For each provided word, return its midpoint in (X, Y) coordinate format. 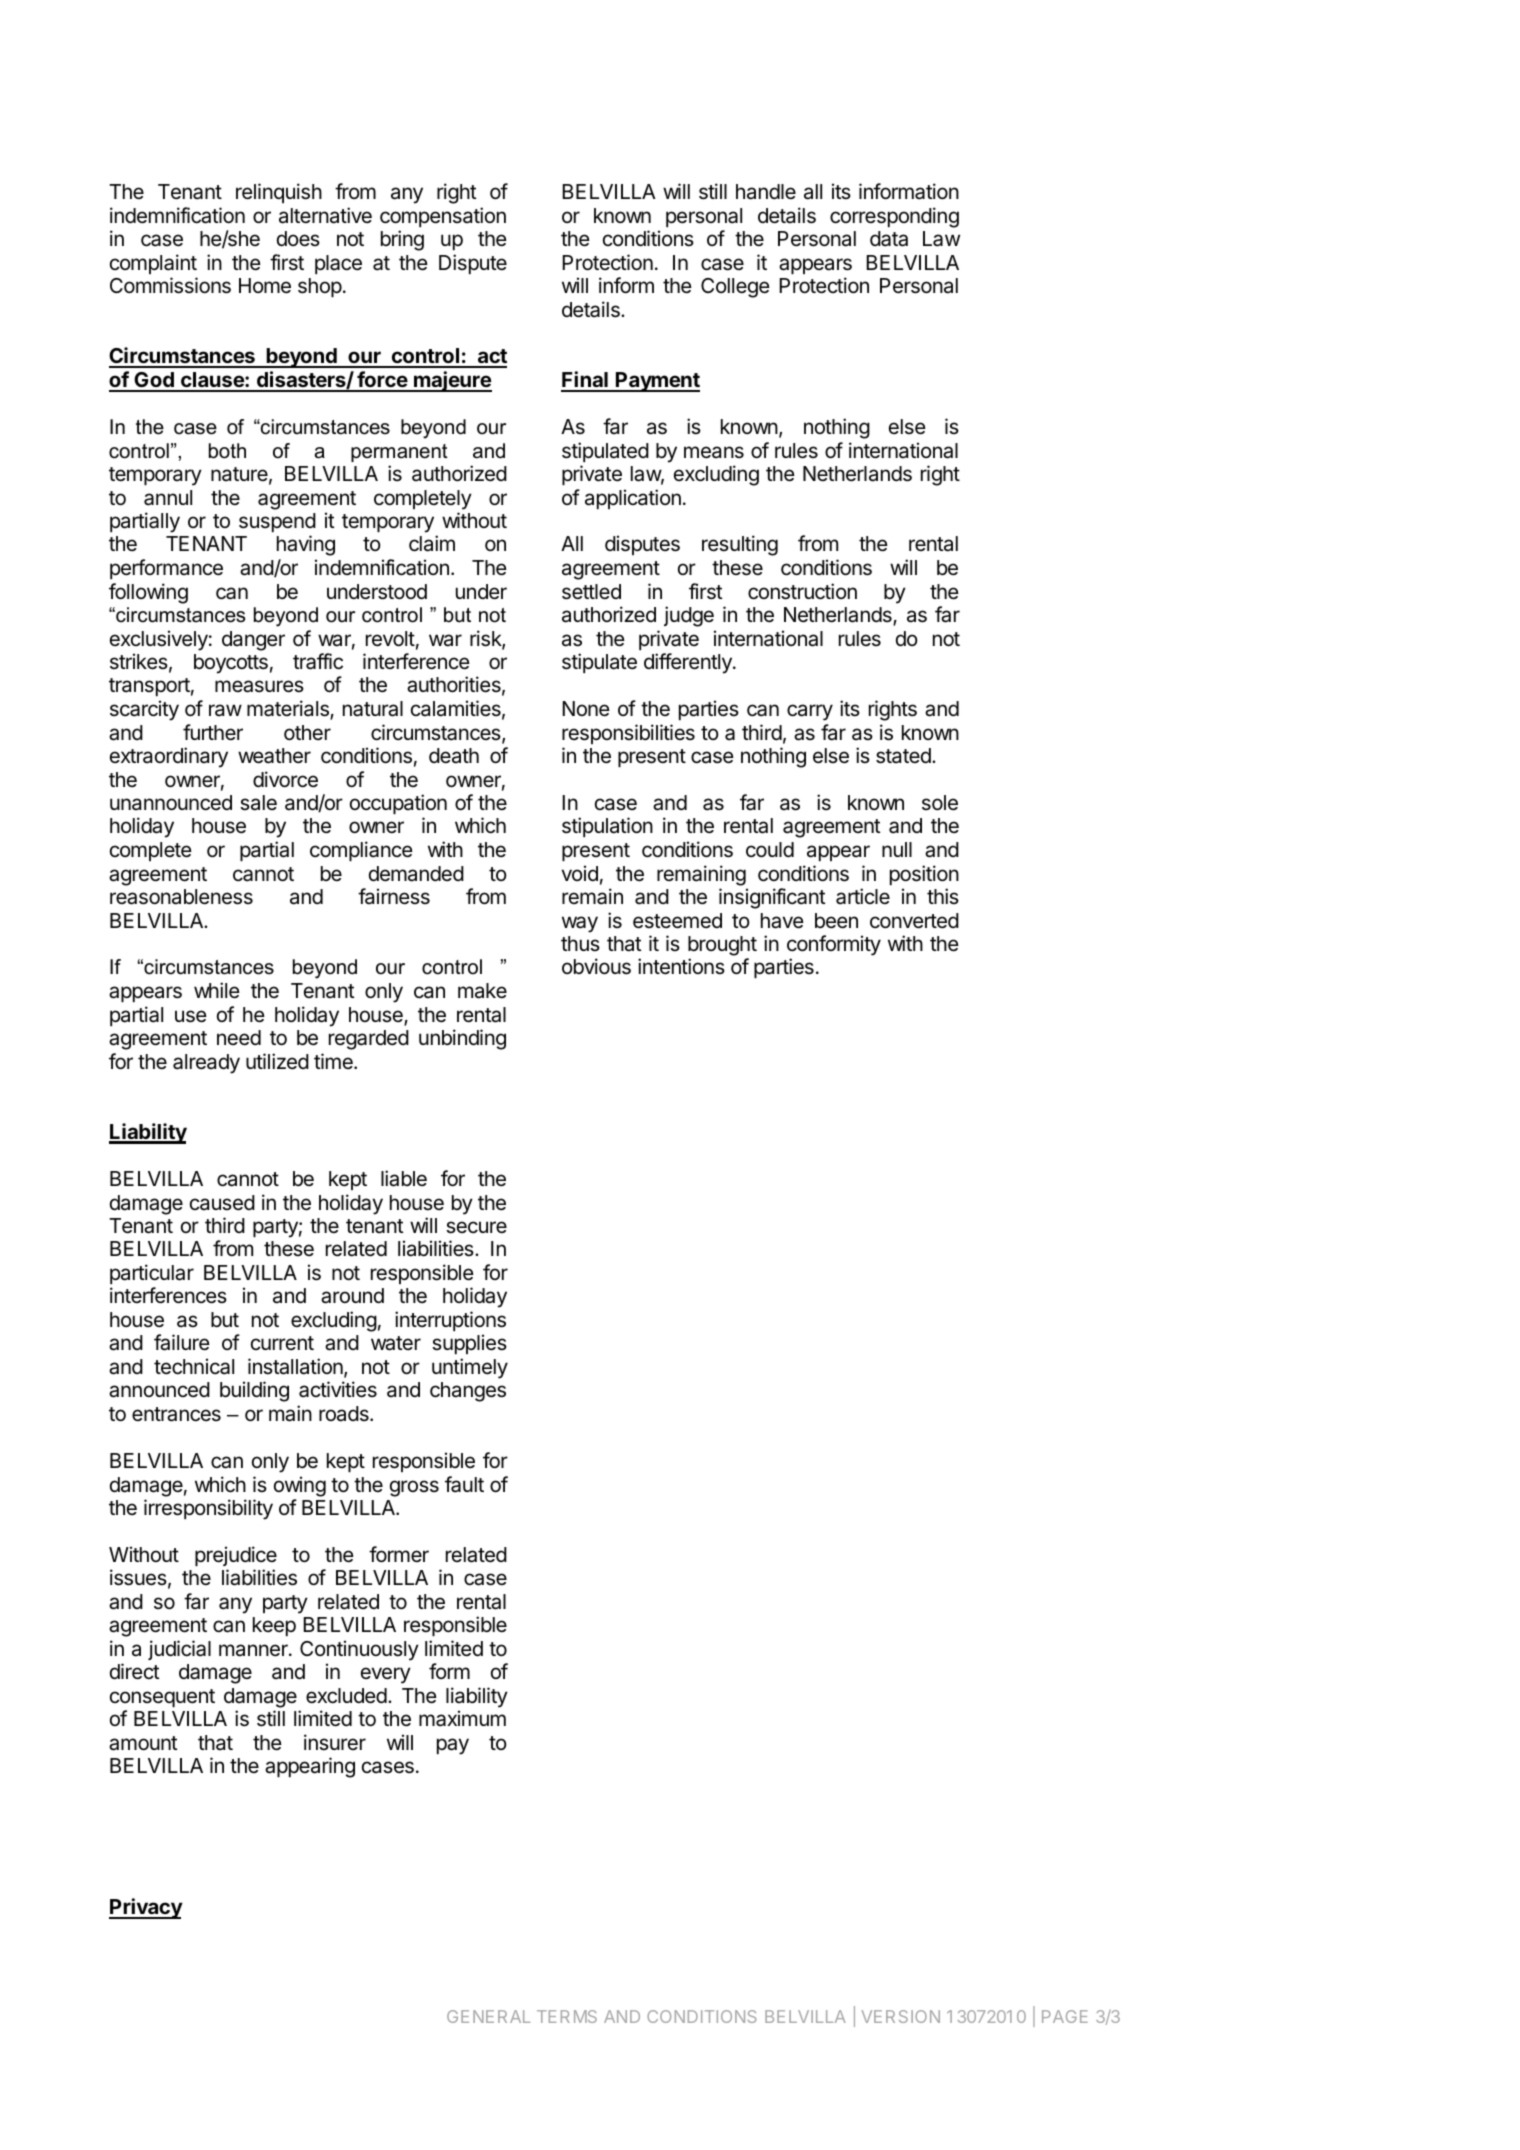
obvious (596, 966)
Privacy (146, 1908)
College (735, 288)
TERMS (567, 2016)
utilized (277, 1061)
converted (914, 921)
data (889, 239)
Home (265, 286)
